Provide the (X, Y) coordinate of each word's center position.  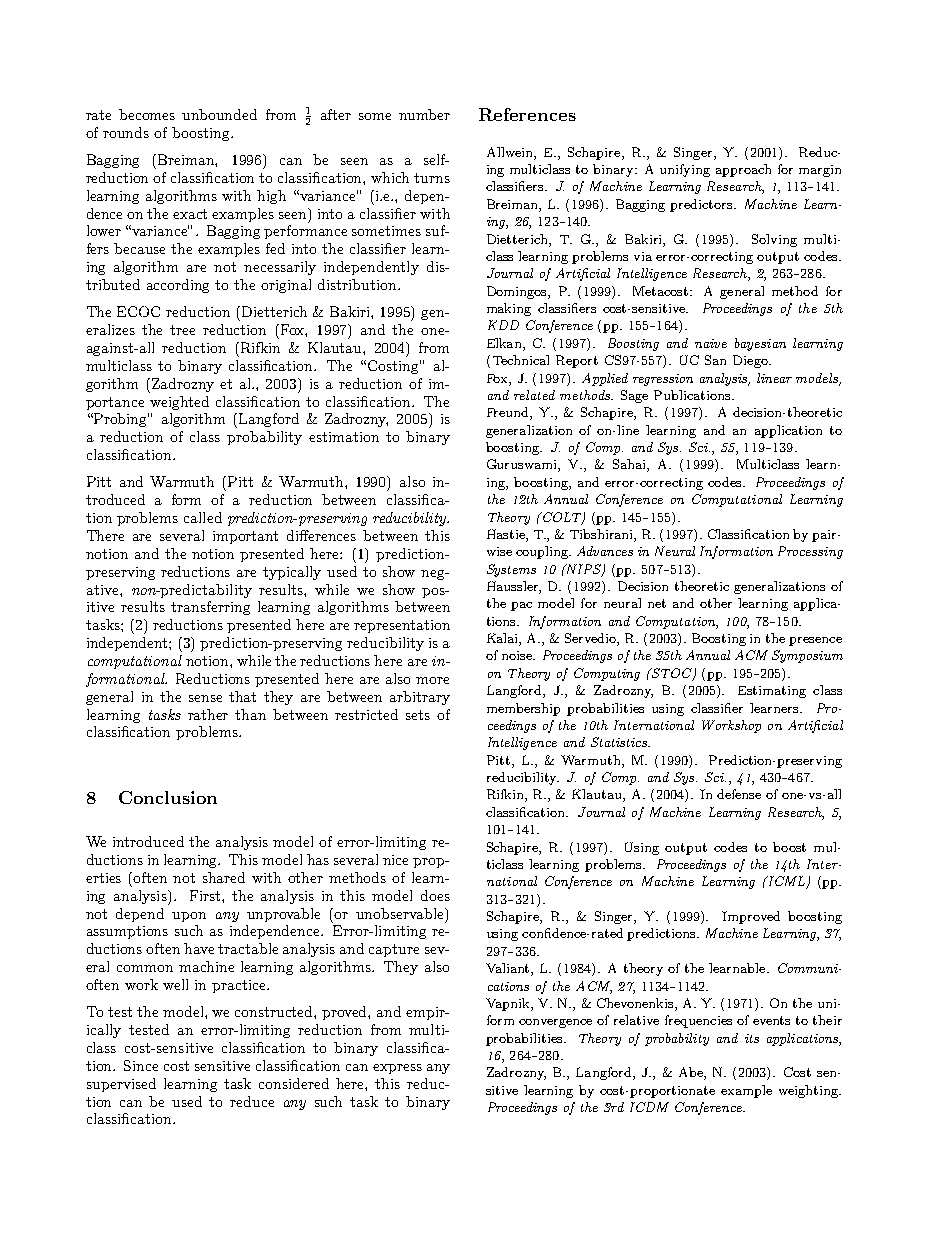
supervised (121, 1085)
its (752, 1038)
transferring (210, 608)
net (657, 603)
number (424, 114)
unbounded (219, 114)
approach (743, 170)
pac (521, 606)
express (397, 1069)
